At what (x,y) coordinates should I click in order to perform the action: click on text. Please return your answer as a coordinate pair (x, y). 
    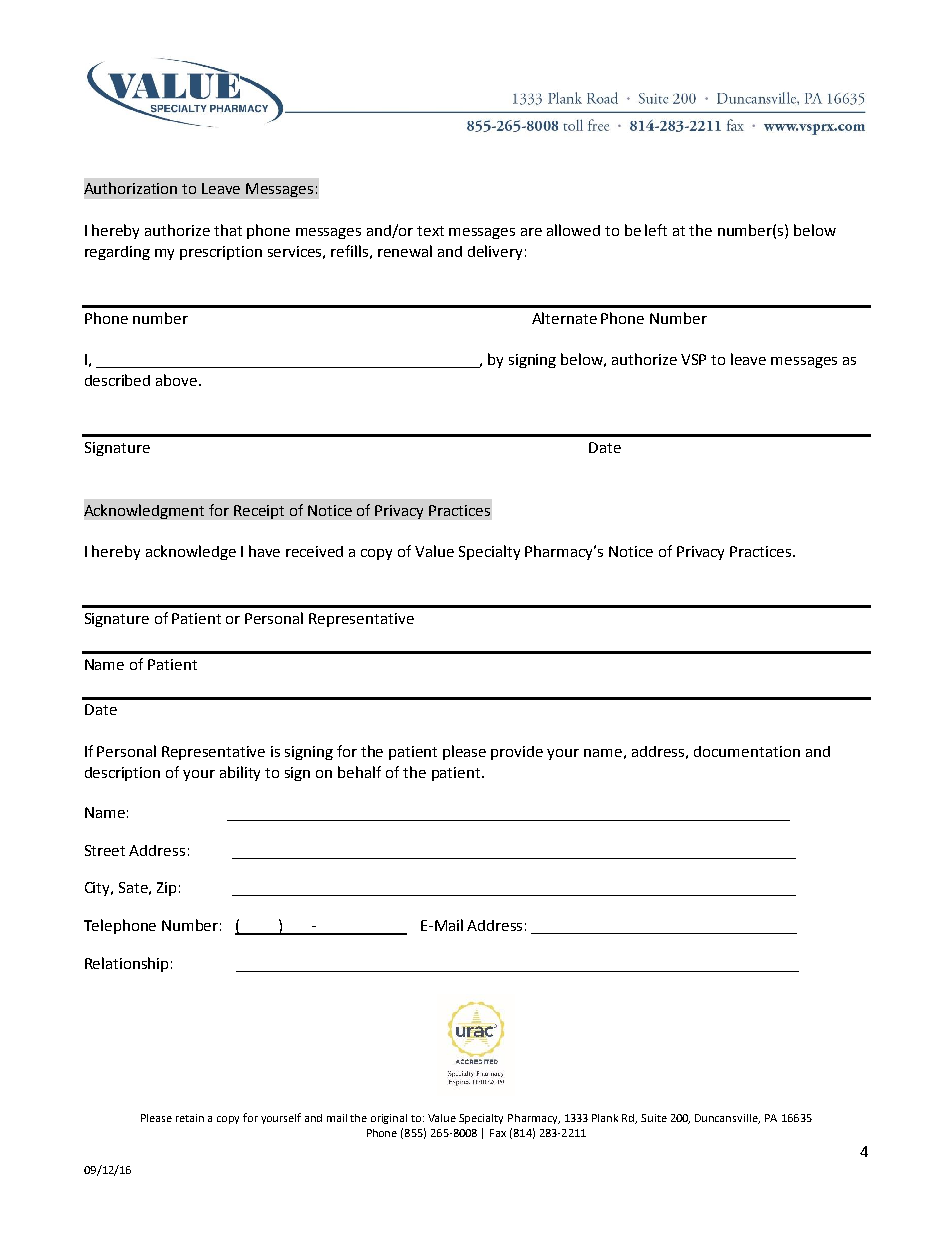
    Looking at the image, I should click on (430, 231).
